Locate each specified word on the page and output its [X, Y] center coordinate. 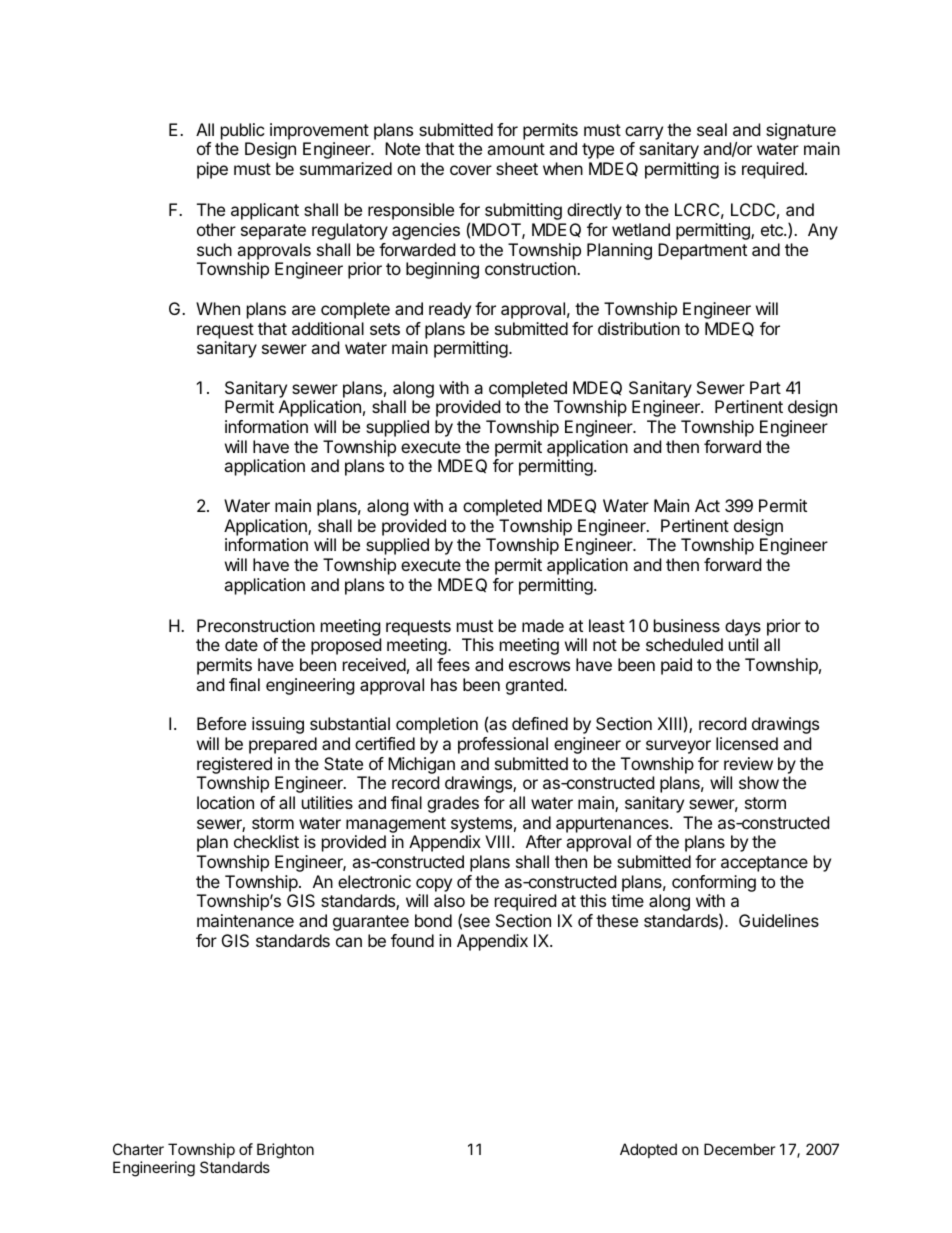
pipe [212, 170]
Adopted [648, 1150]
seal [712, 129]
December [740, 1149]
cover [471, 170]
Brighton [285, 1151]
